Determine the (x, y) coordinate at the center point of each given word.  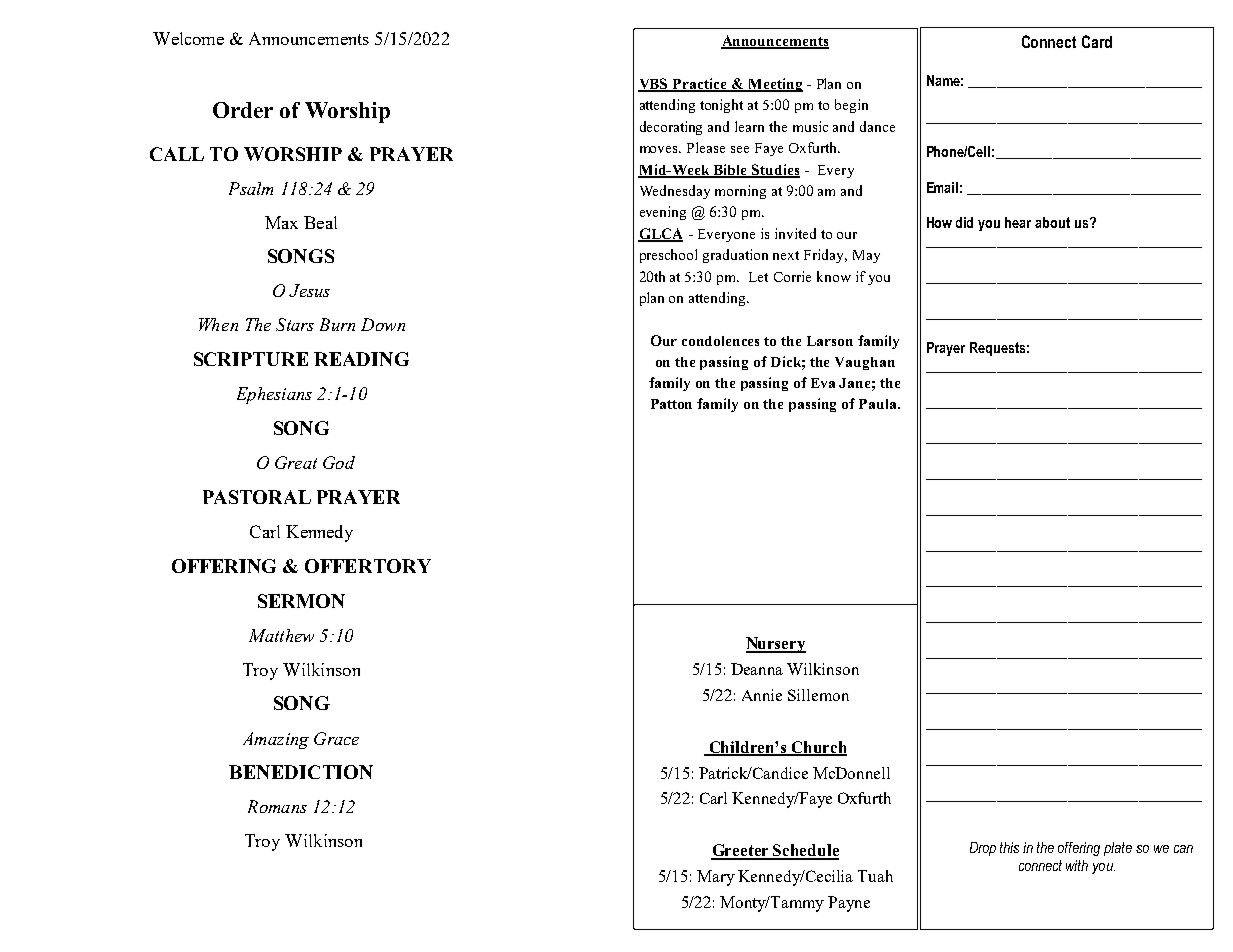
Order (243, 110)
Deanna (757, 669)
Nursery (776, 645)
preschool (668, 256)
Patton (671, 404)
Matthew (281, 635)
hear (1018, 222)
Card (1097, 41)
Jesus (309, 290)
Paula (879, 404)
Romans (277, 806)
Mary (716, 878)
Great (296, 462)
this (1009, 847)
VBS (654, 85)
